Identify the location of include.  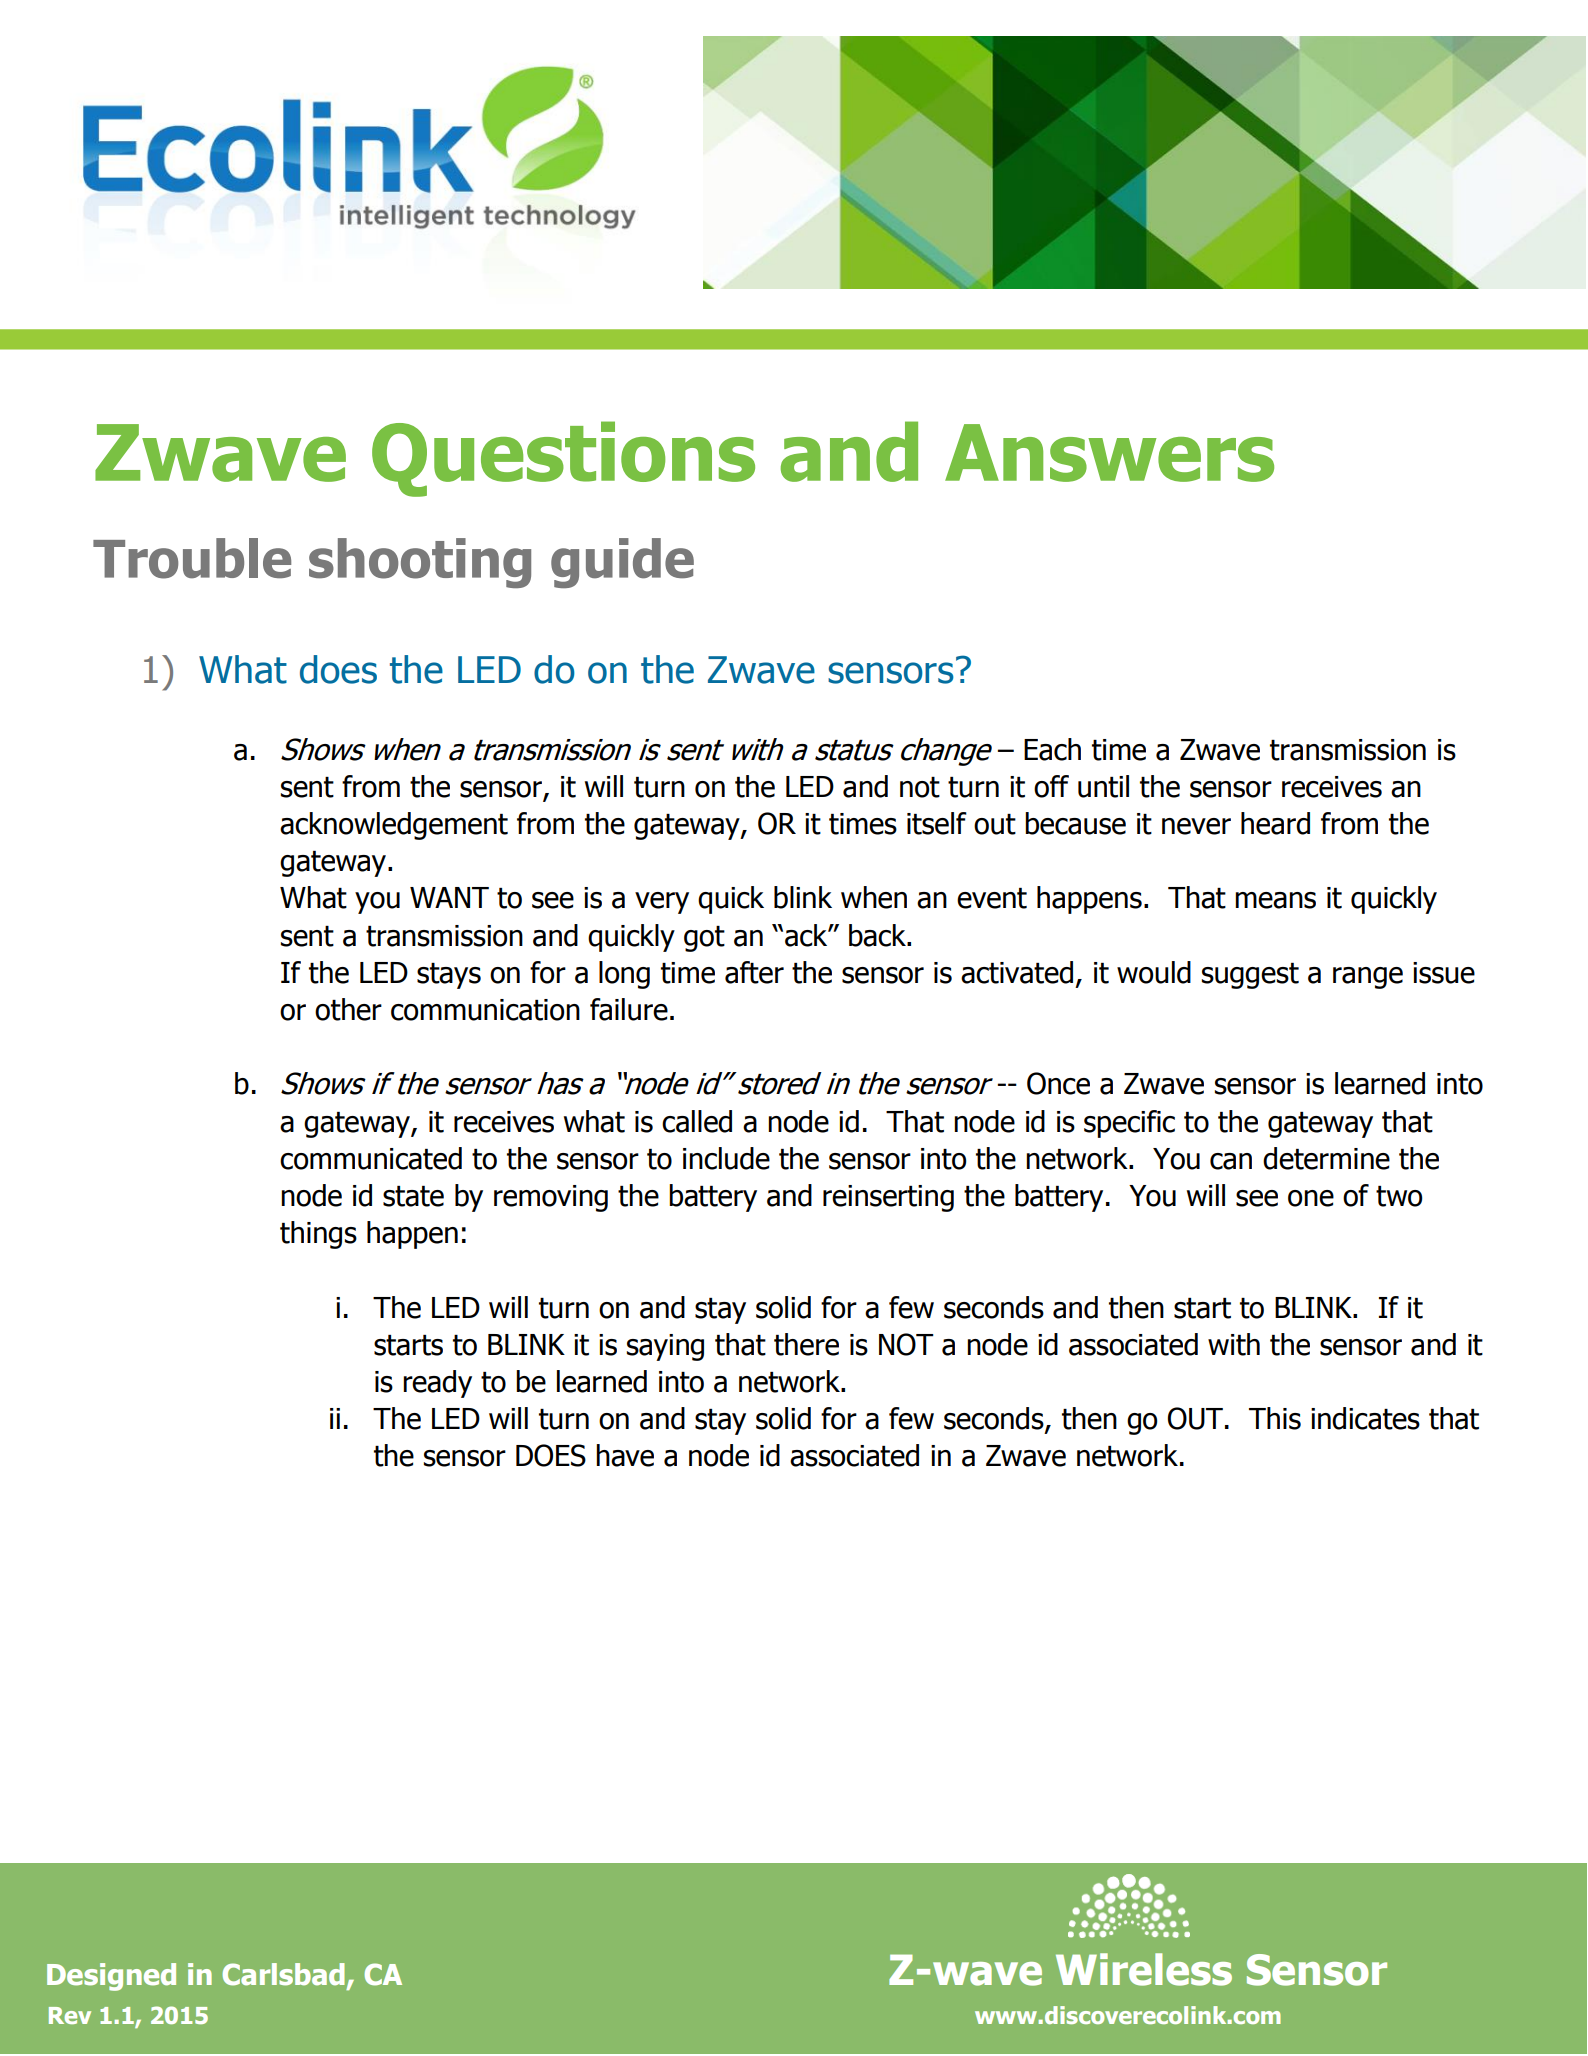
(726, 1158).
